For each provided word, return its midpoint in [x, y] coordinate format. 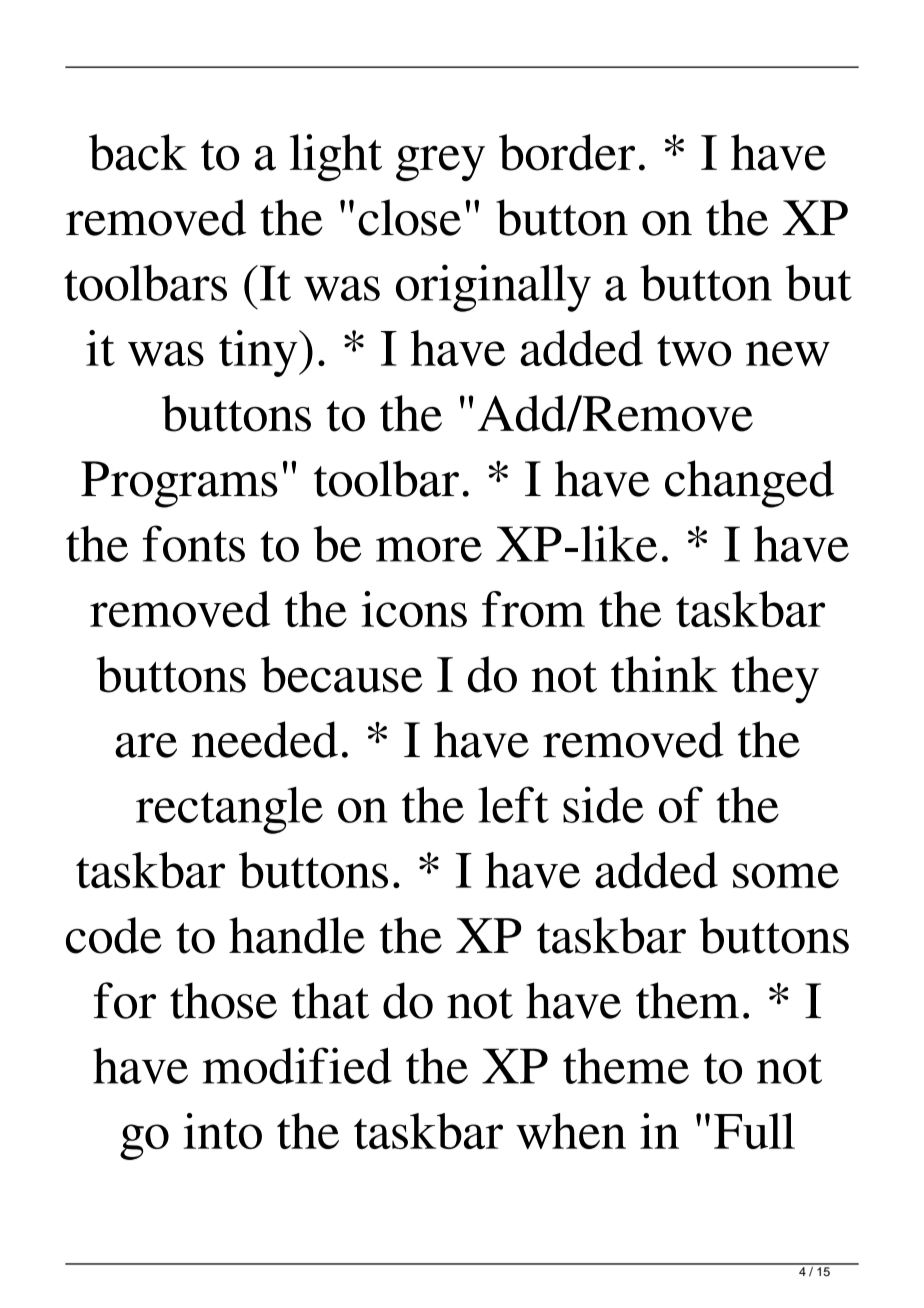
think [664, 674]
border [567, 152]
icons [414, 609]
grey [440, 163]
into [222, 1131]
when [571, 1131]
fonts [194, 543]
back [138, 152]
